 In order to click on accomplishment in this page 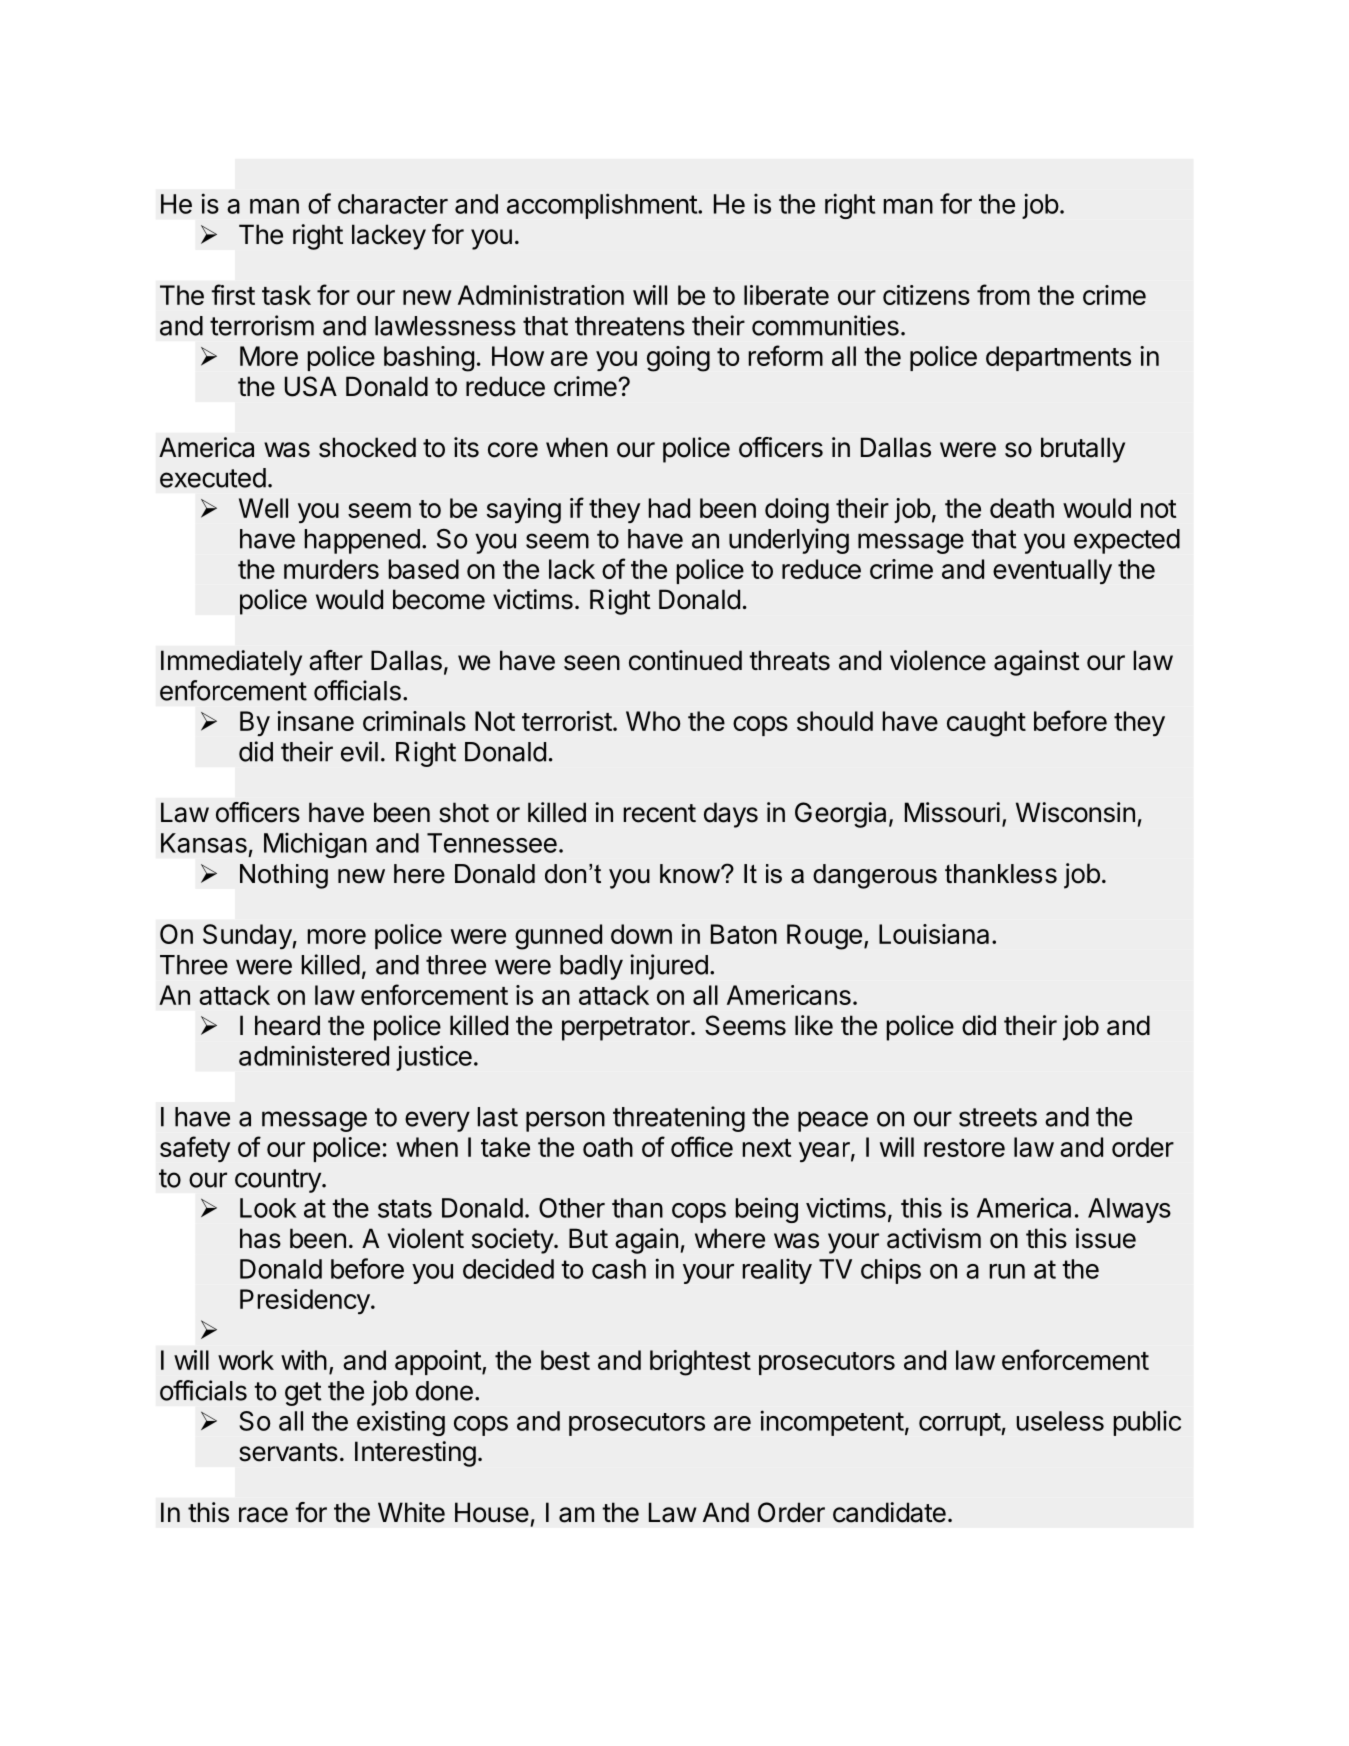, I will do `click(603, 206)`.
